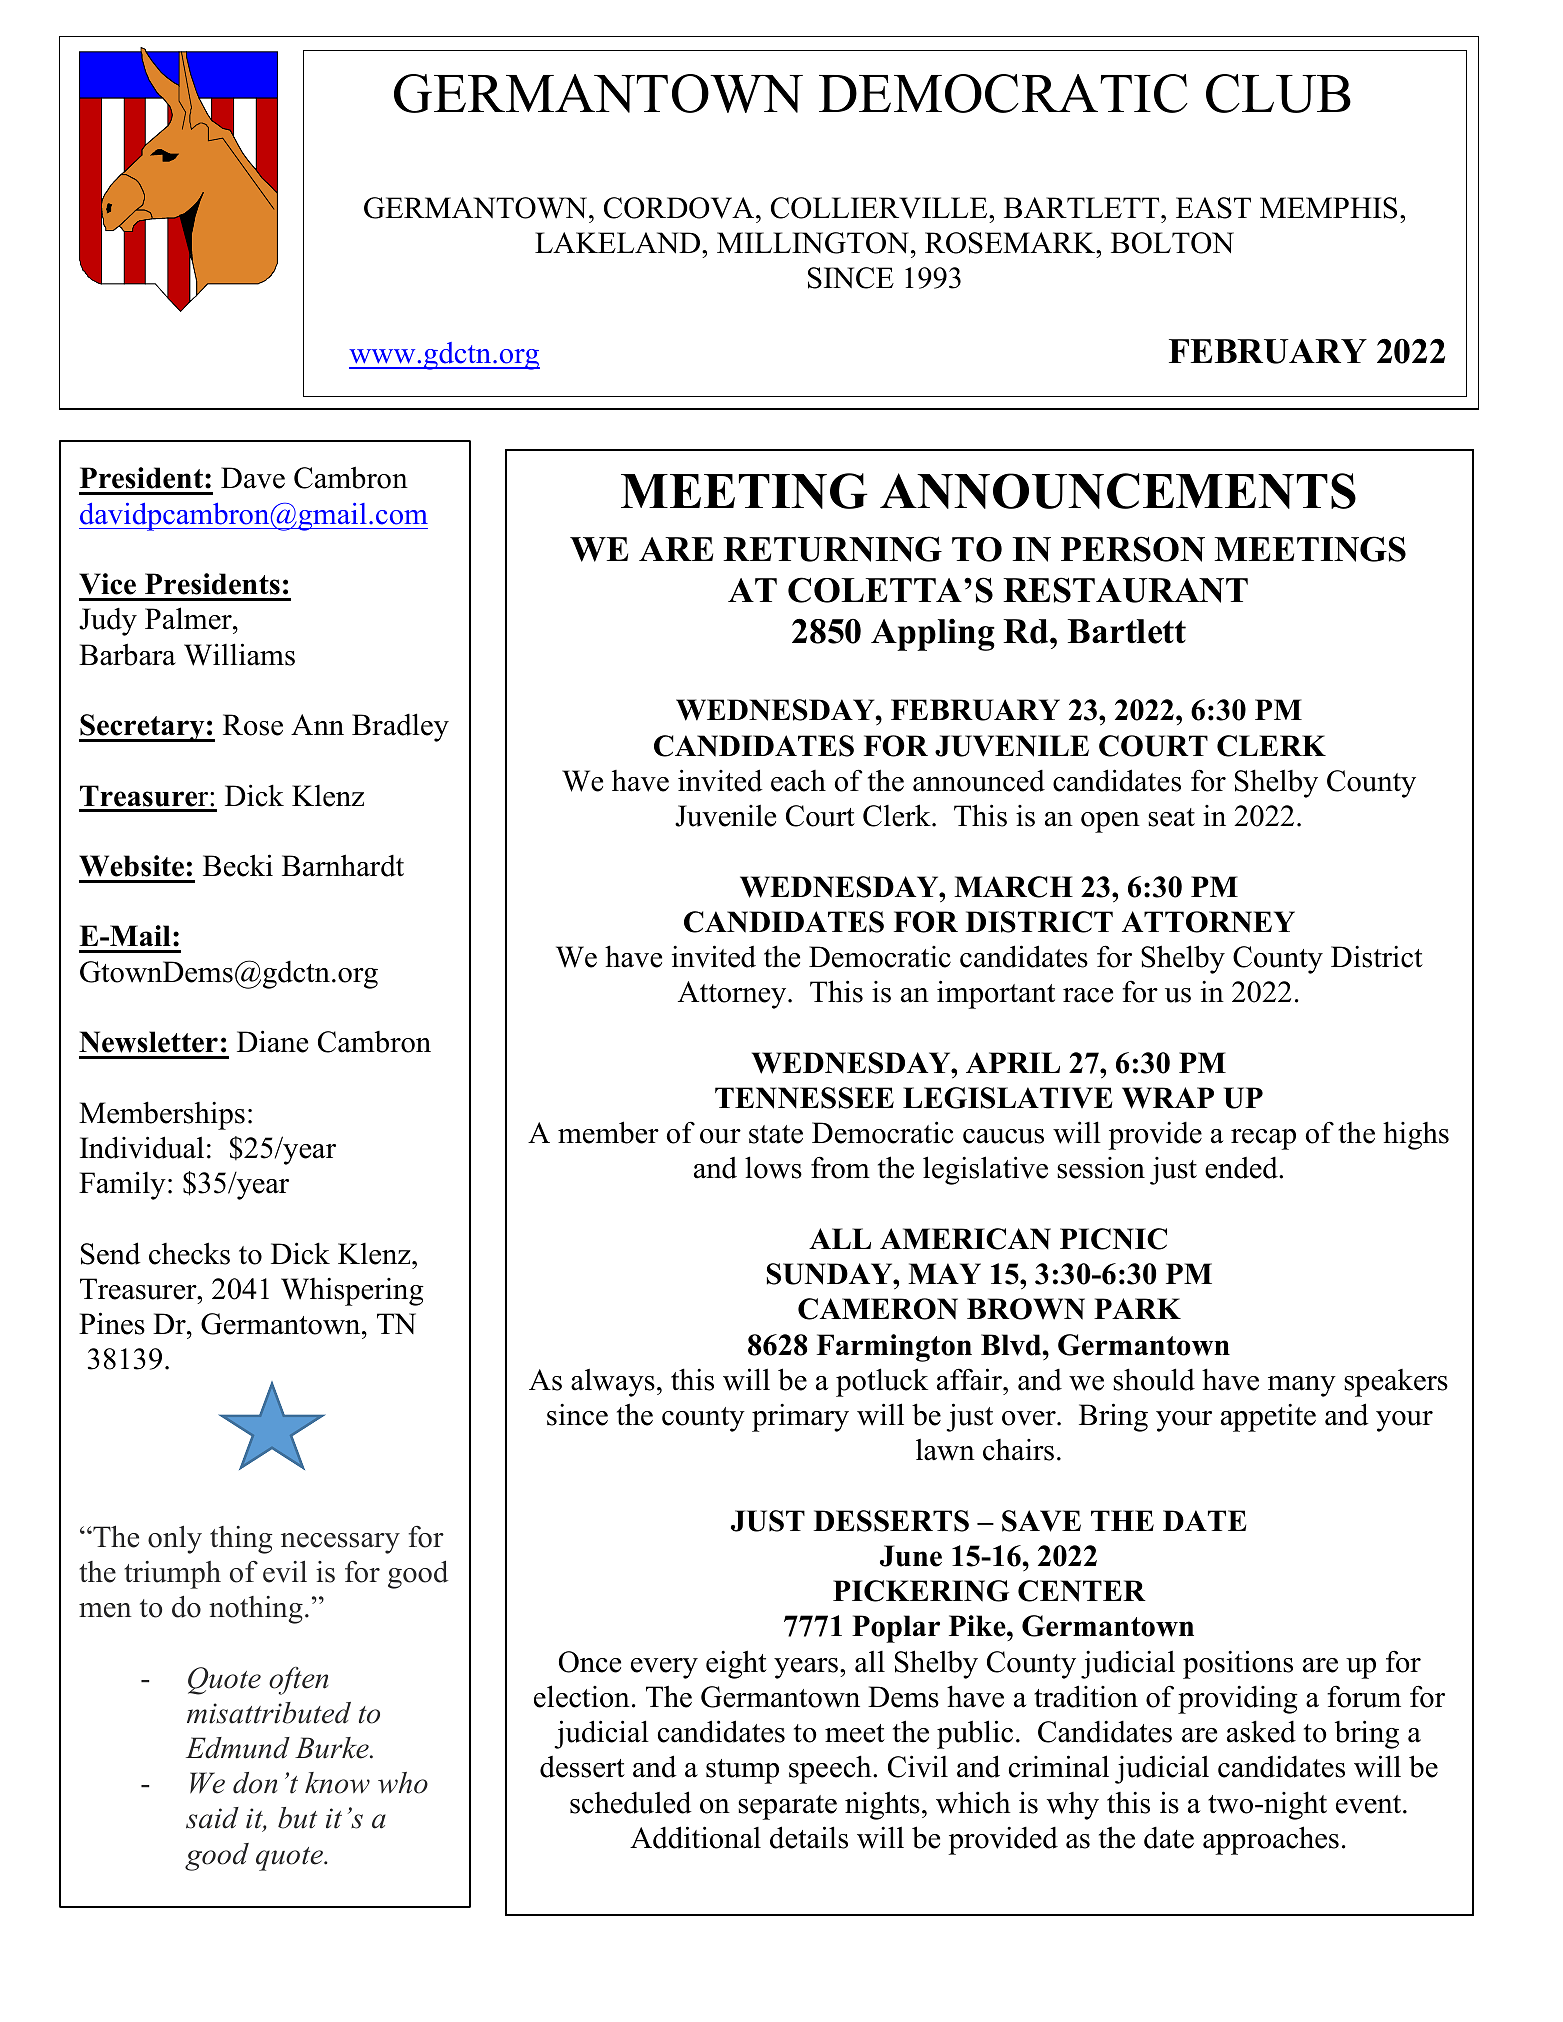 This document has width=1563, height=2022. Describe the element at coordinates (742, 1771) in the document. I see `stump` at that location.
